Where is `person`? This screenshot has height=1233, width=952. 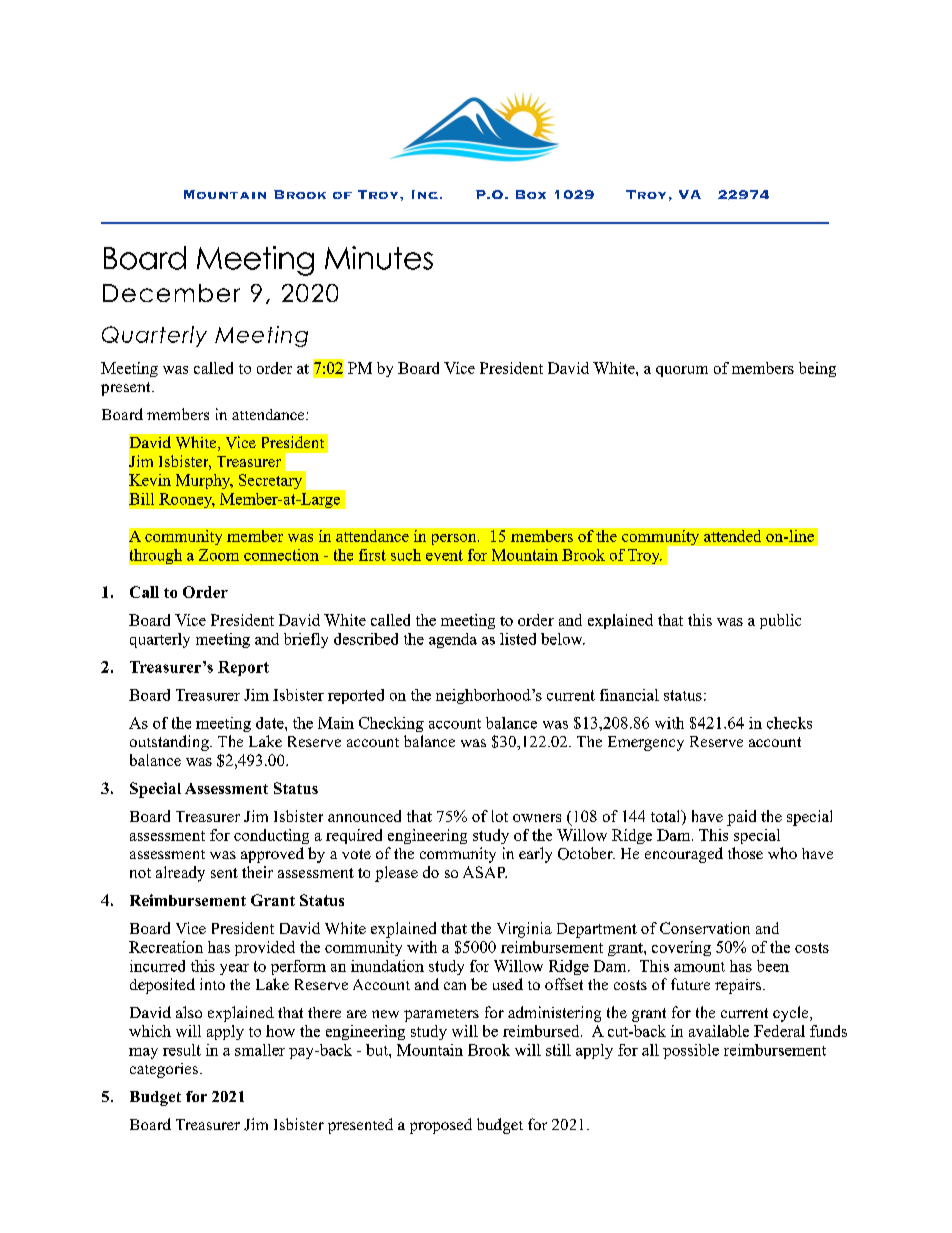 person is located at coordinates (455, 539).
